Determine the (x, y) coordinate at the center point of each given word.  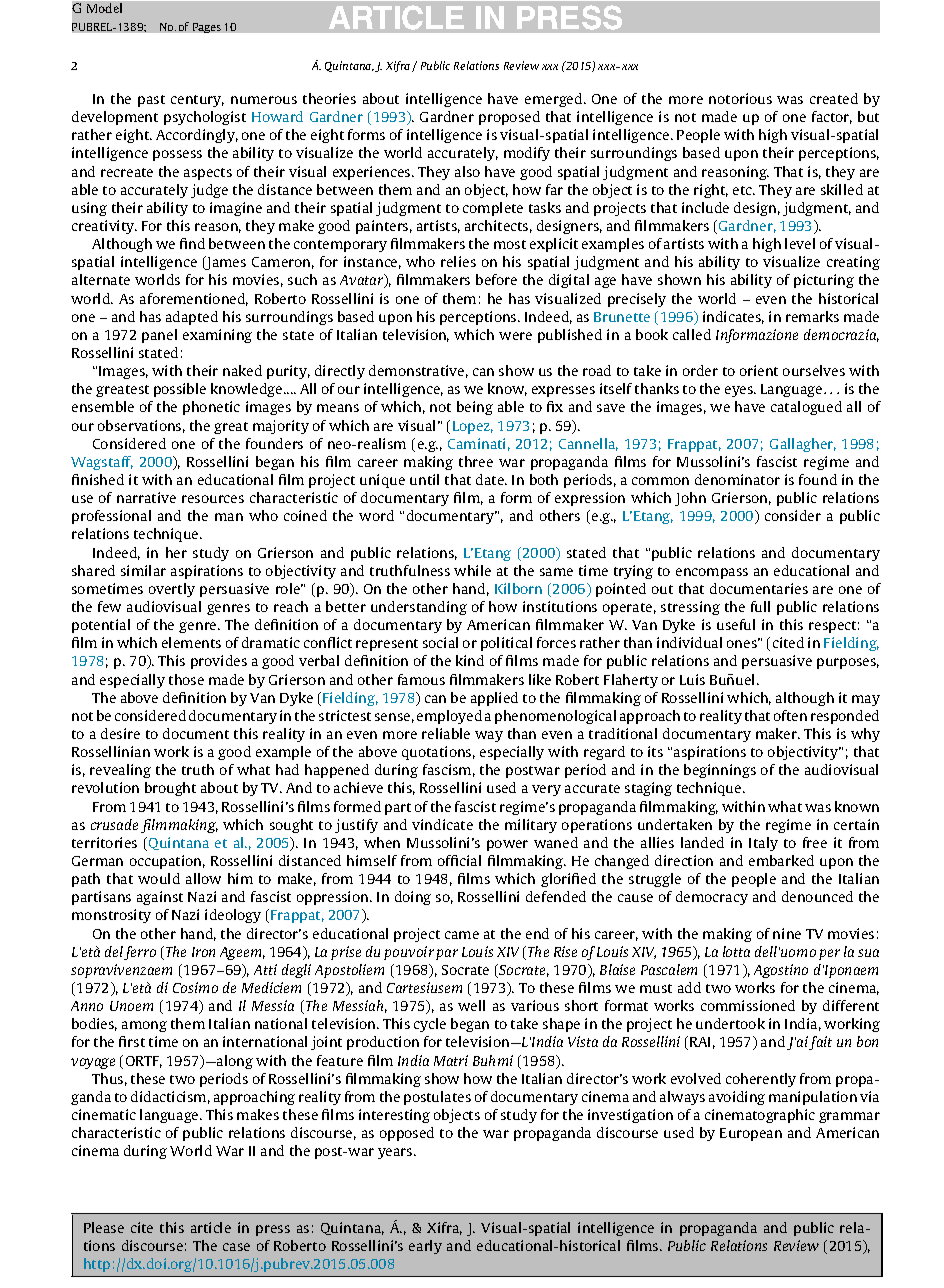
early (425, 1247)
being (475, 408)
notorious (740, 98)
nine (787, 933)
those (186, 679)
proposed (509, 118)
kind (470, 660)
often (790, 715)
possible (180, 390)
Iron (203, 952)
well (471, 1005)
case (236, 1247)
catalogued (806, 408)
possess (177, 155)
